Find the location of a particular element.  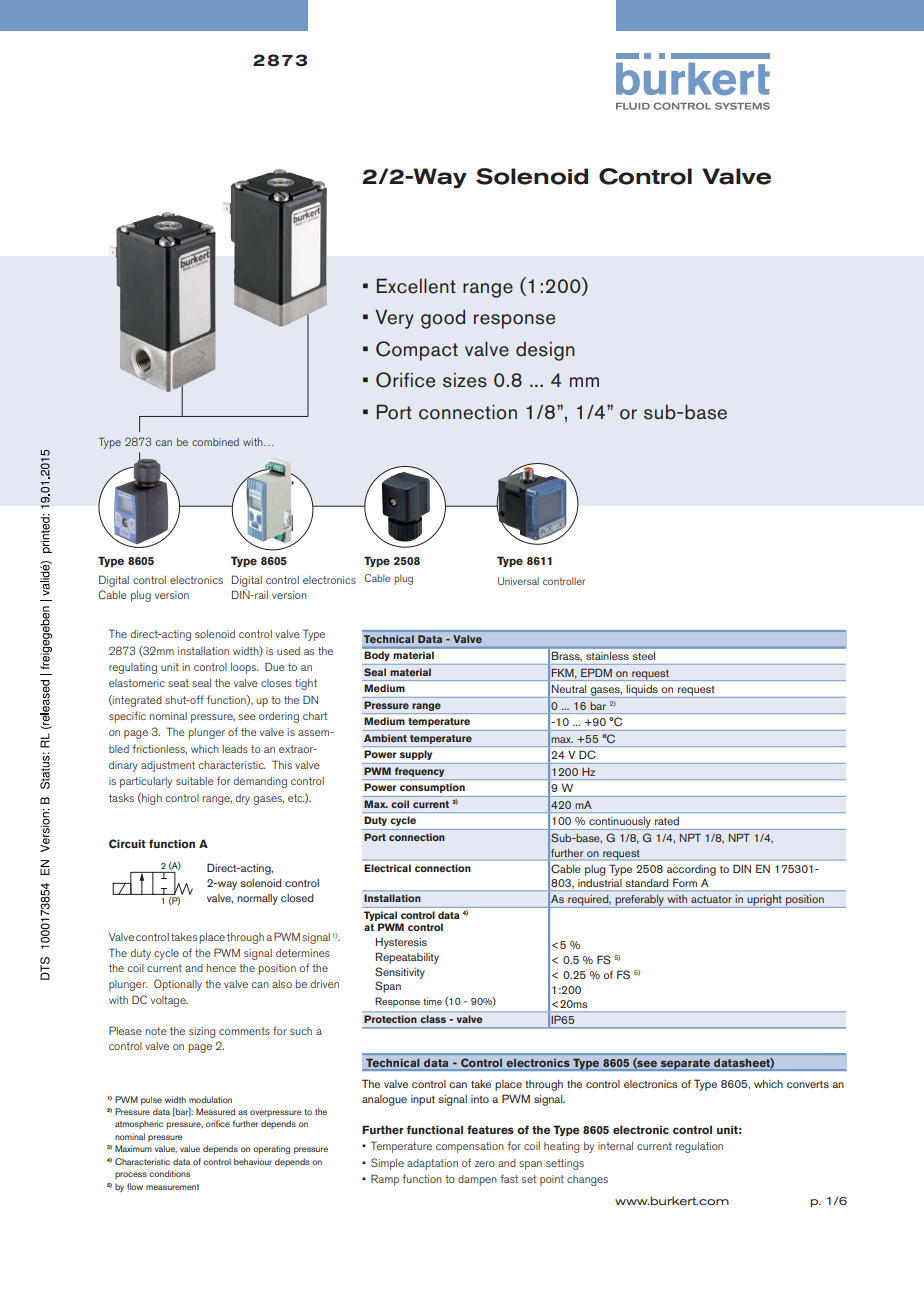

Very is located at coordinates (394, 319).
